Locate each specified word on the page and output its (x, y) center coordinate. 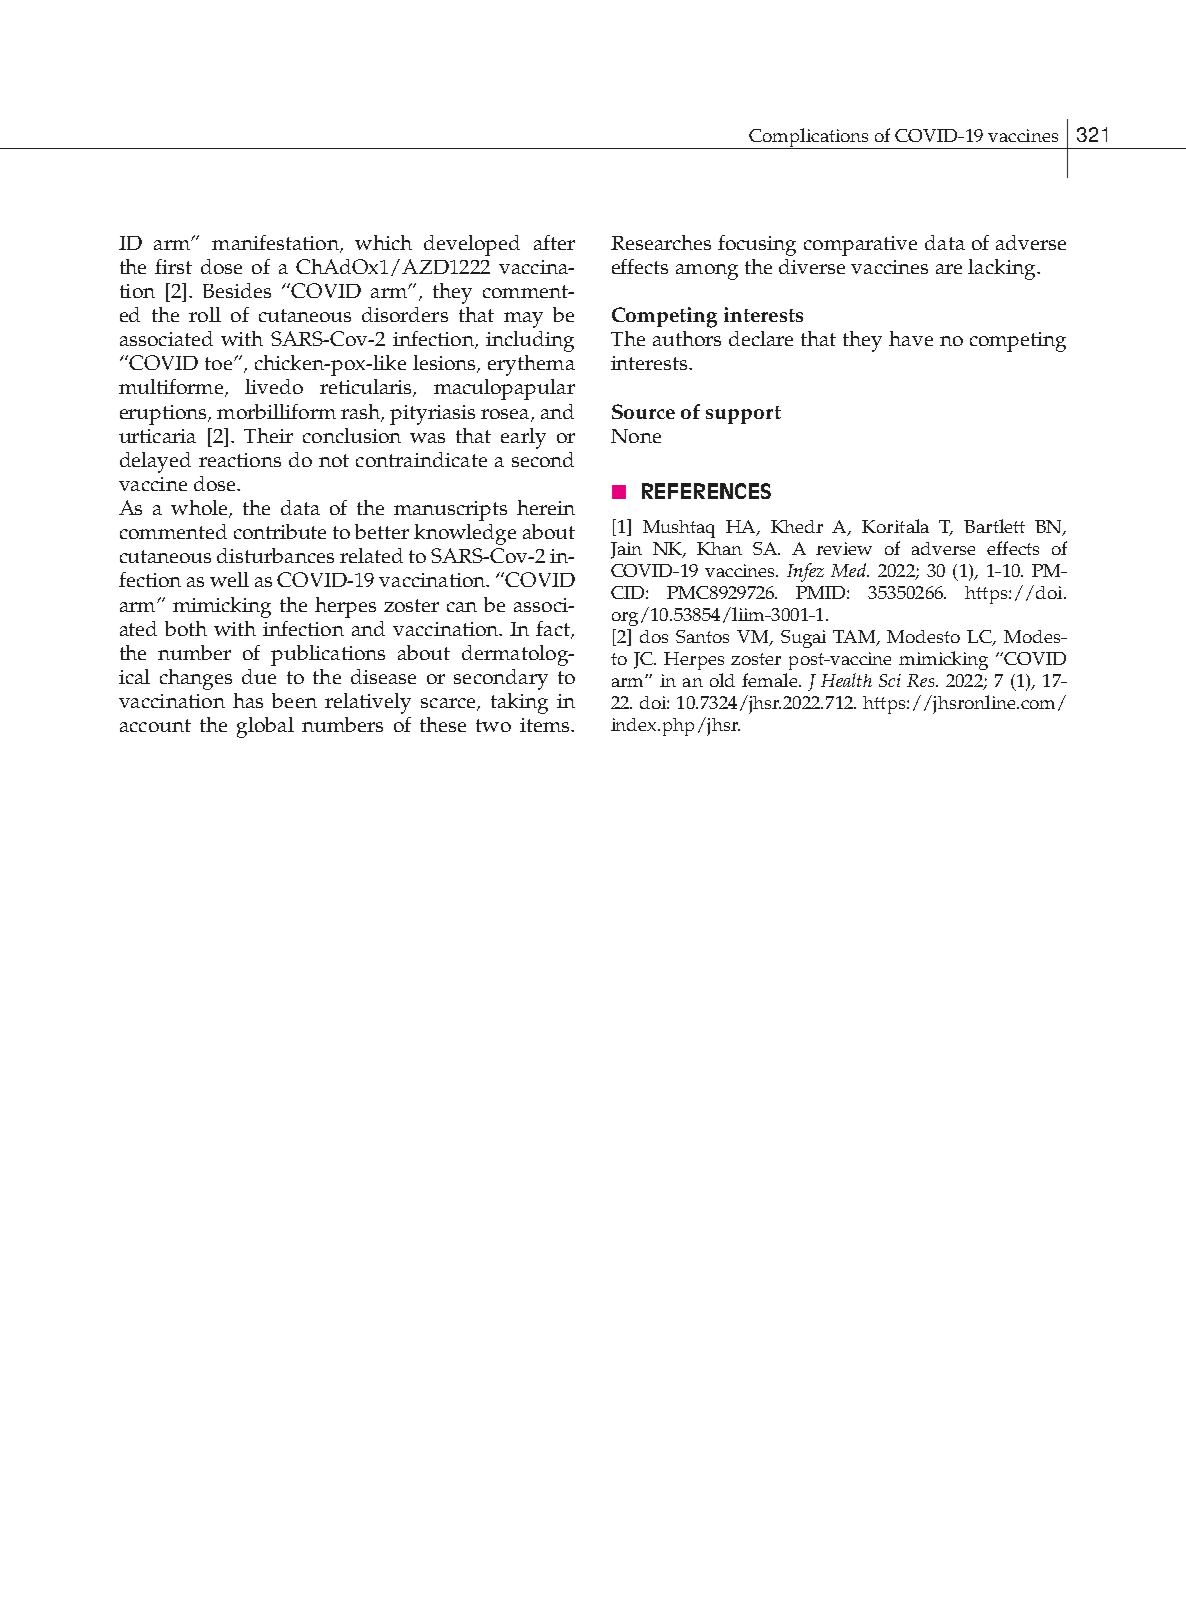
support (743, 415)
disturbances (275, 555)
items (546, 725)
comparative (860, 246)
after (554, 242)
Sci (890, 680)
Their (268, 435)
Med (849, 570)
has (248, 700)
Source (643, 411)
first (173, 266)
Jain (626, 550)
